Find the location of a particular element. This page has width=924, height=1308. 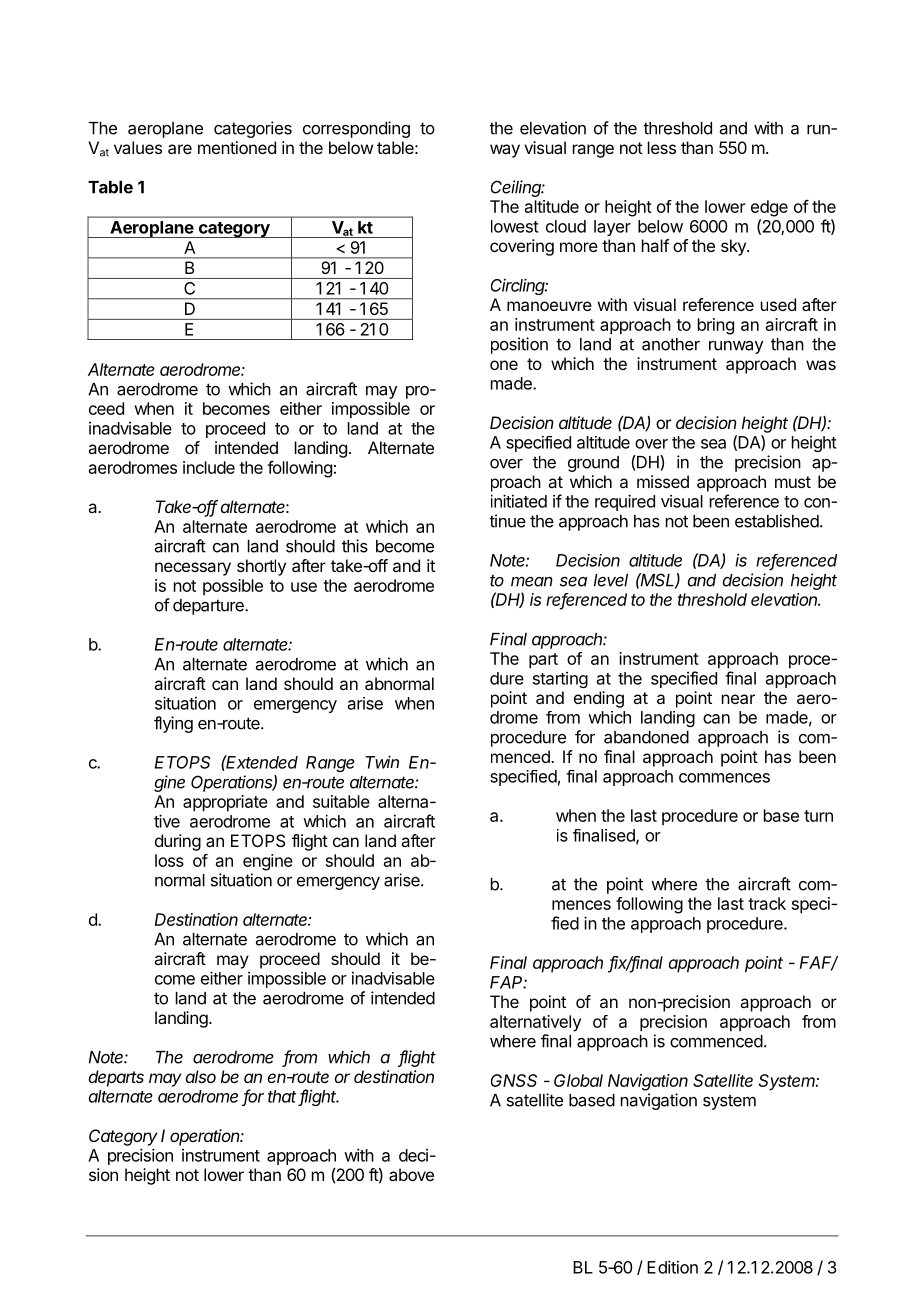

lowest is located at coordinates (515, 226).
